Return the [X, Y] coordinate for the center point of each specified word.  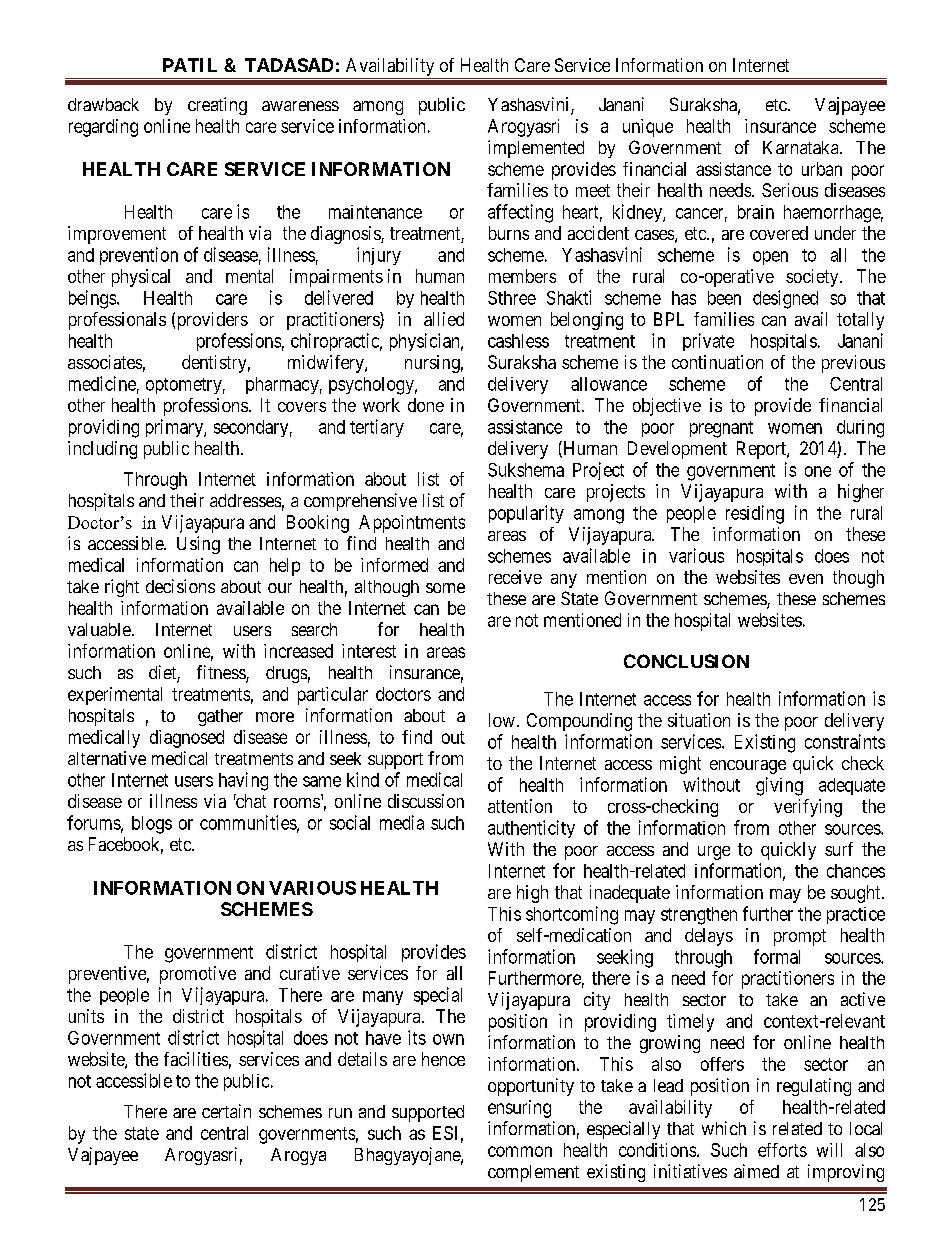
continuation [717, 362]
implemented [536, 149]
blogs [152, 825]
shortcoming [572, 915]
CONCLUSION [686, 661]
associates [105, 362]
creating [217, 106]
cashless [518, 341]
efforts [782, 1150]
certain [226, 1111]
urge [714, 853]
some [445, 588]
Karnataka [802, 147]
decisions [180, 586]
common [520, 1151]
